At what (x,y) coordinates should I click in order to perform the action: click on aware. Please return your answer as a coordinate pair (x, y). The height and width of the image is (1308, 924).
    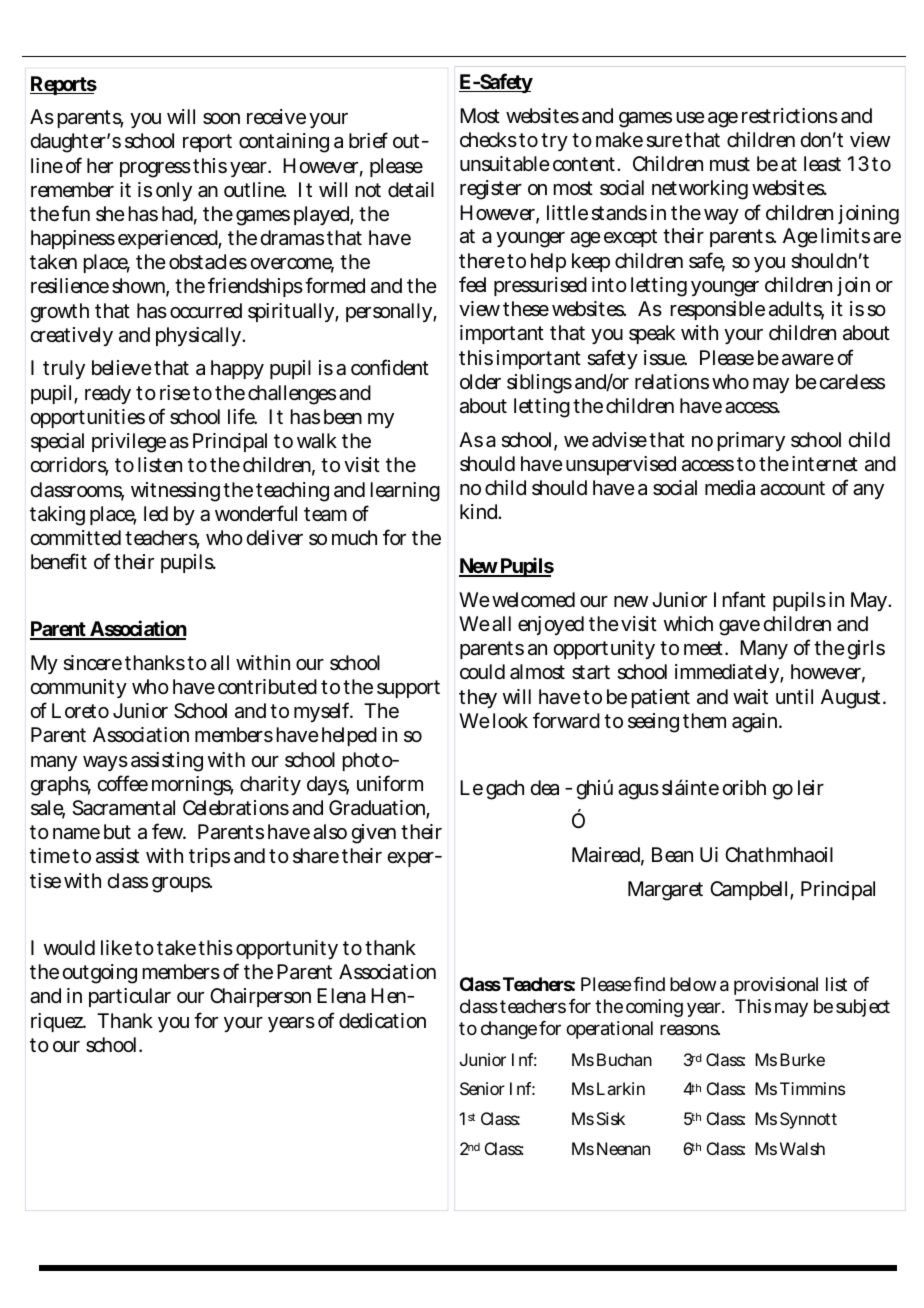
    Looking at the image, I should click on (808, 360).
